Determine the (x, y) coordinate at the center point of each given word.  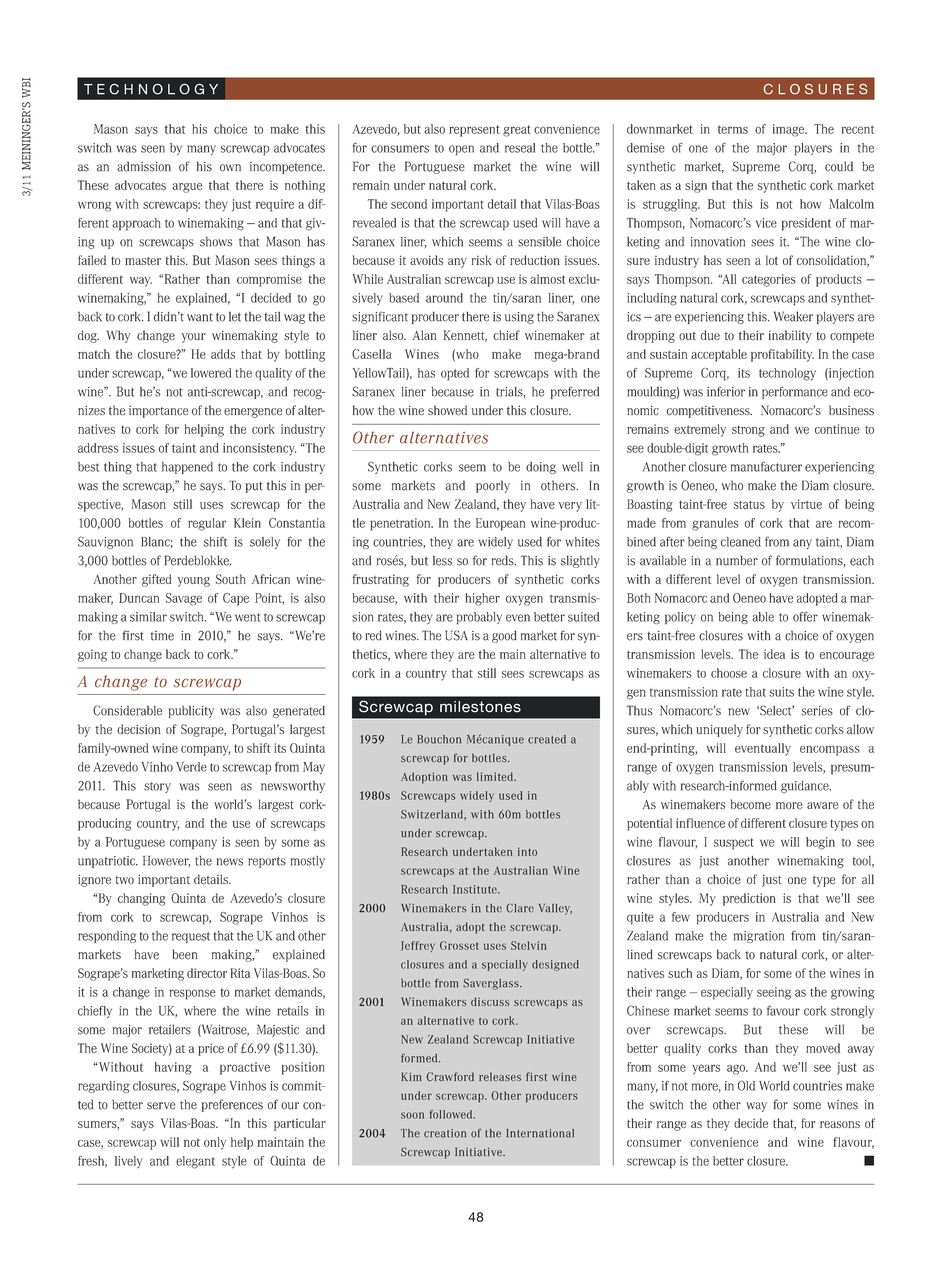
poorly (493, 486)
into (527, 851)
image (789, 130)
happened (187, 468)
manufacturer (766, 466)
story (157, 787)
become (751, 804)
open (461, 150)
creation (445, 1133)
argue (187, 188)
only (215, 1143)
